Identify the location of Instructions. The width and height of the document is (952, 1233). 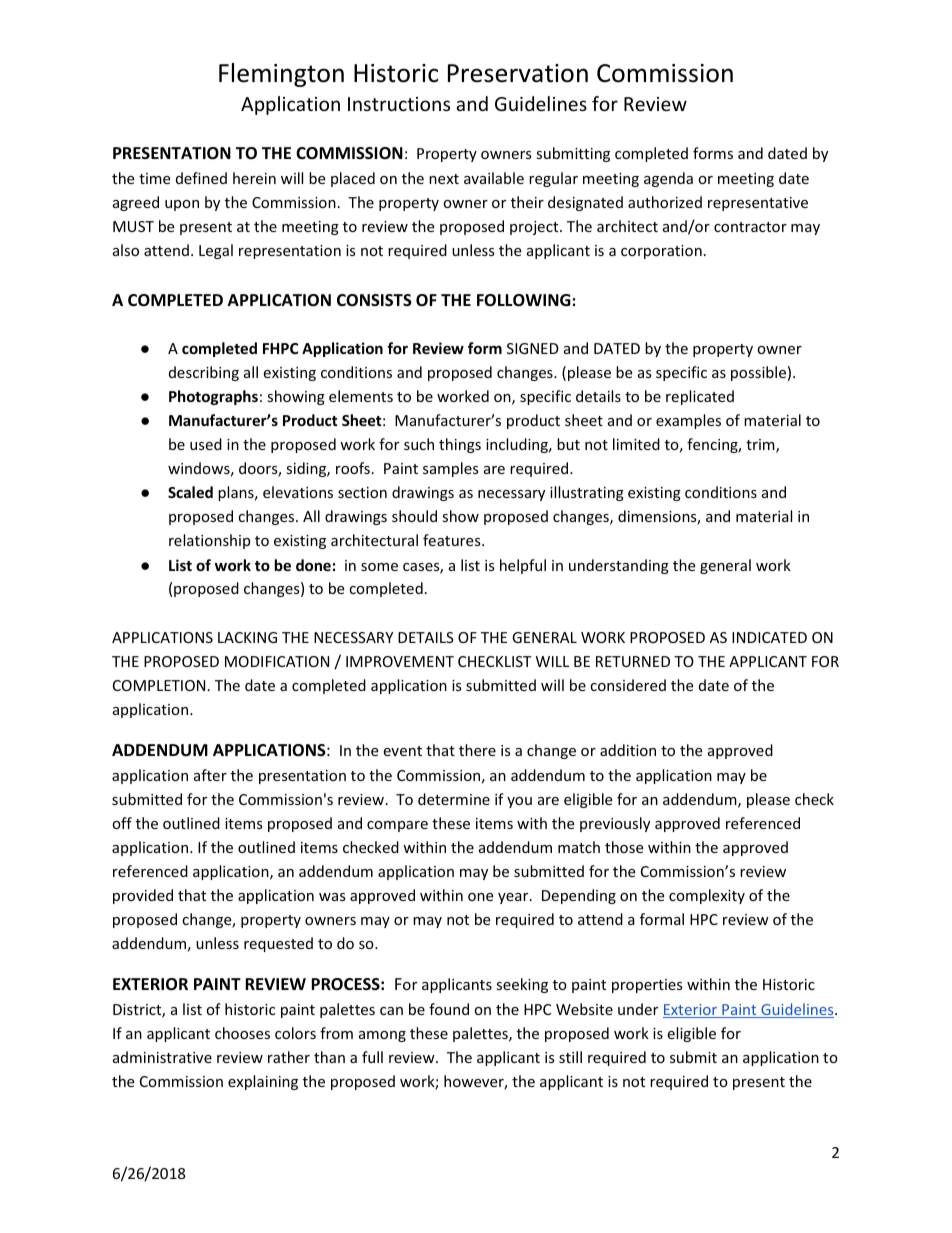
(399, 104).
